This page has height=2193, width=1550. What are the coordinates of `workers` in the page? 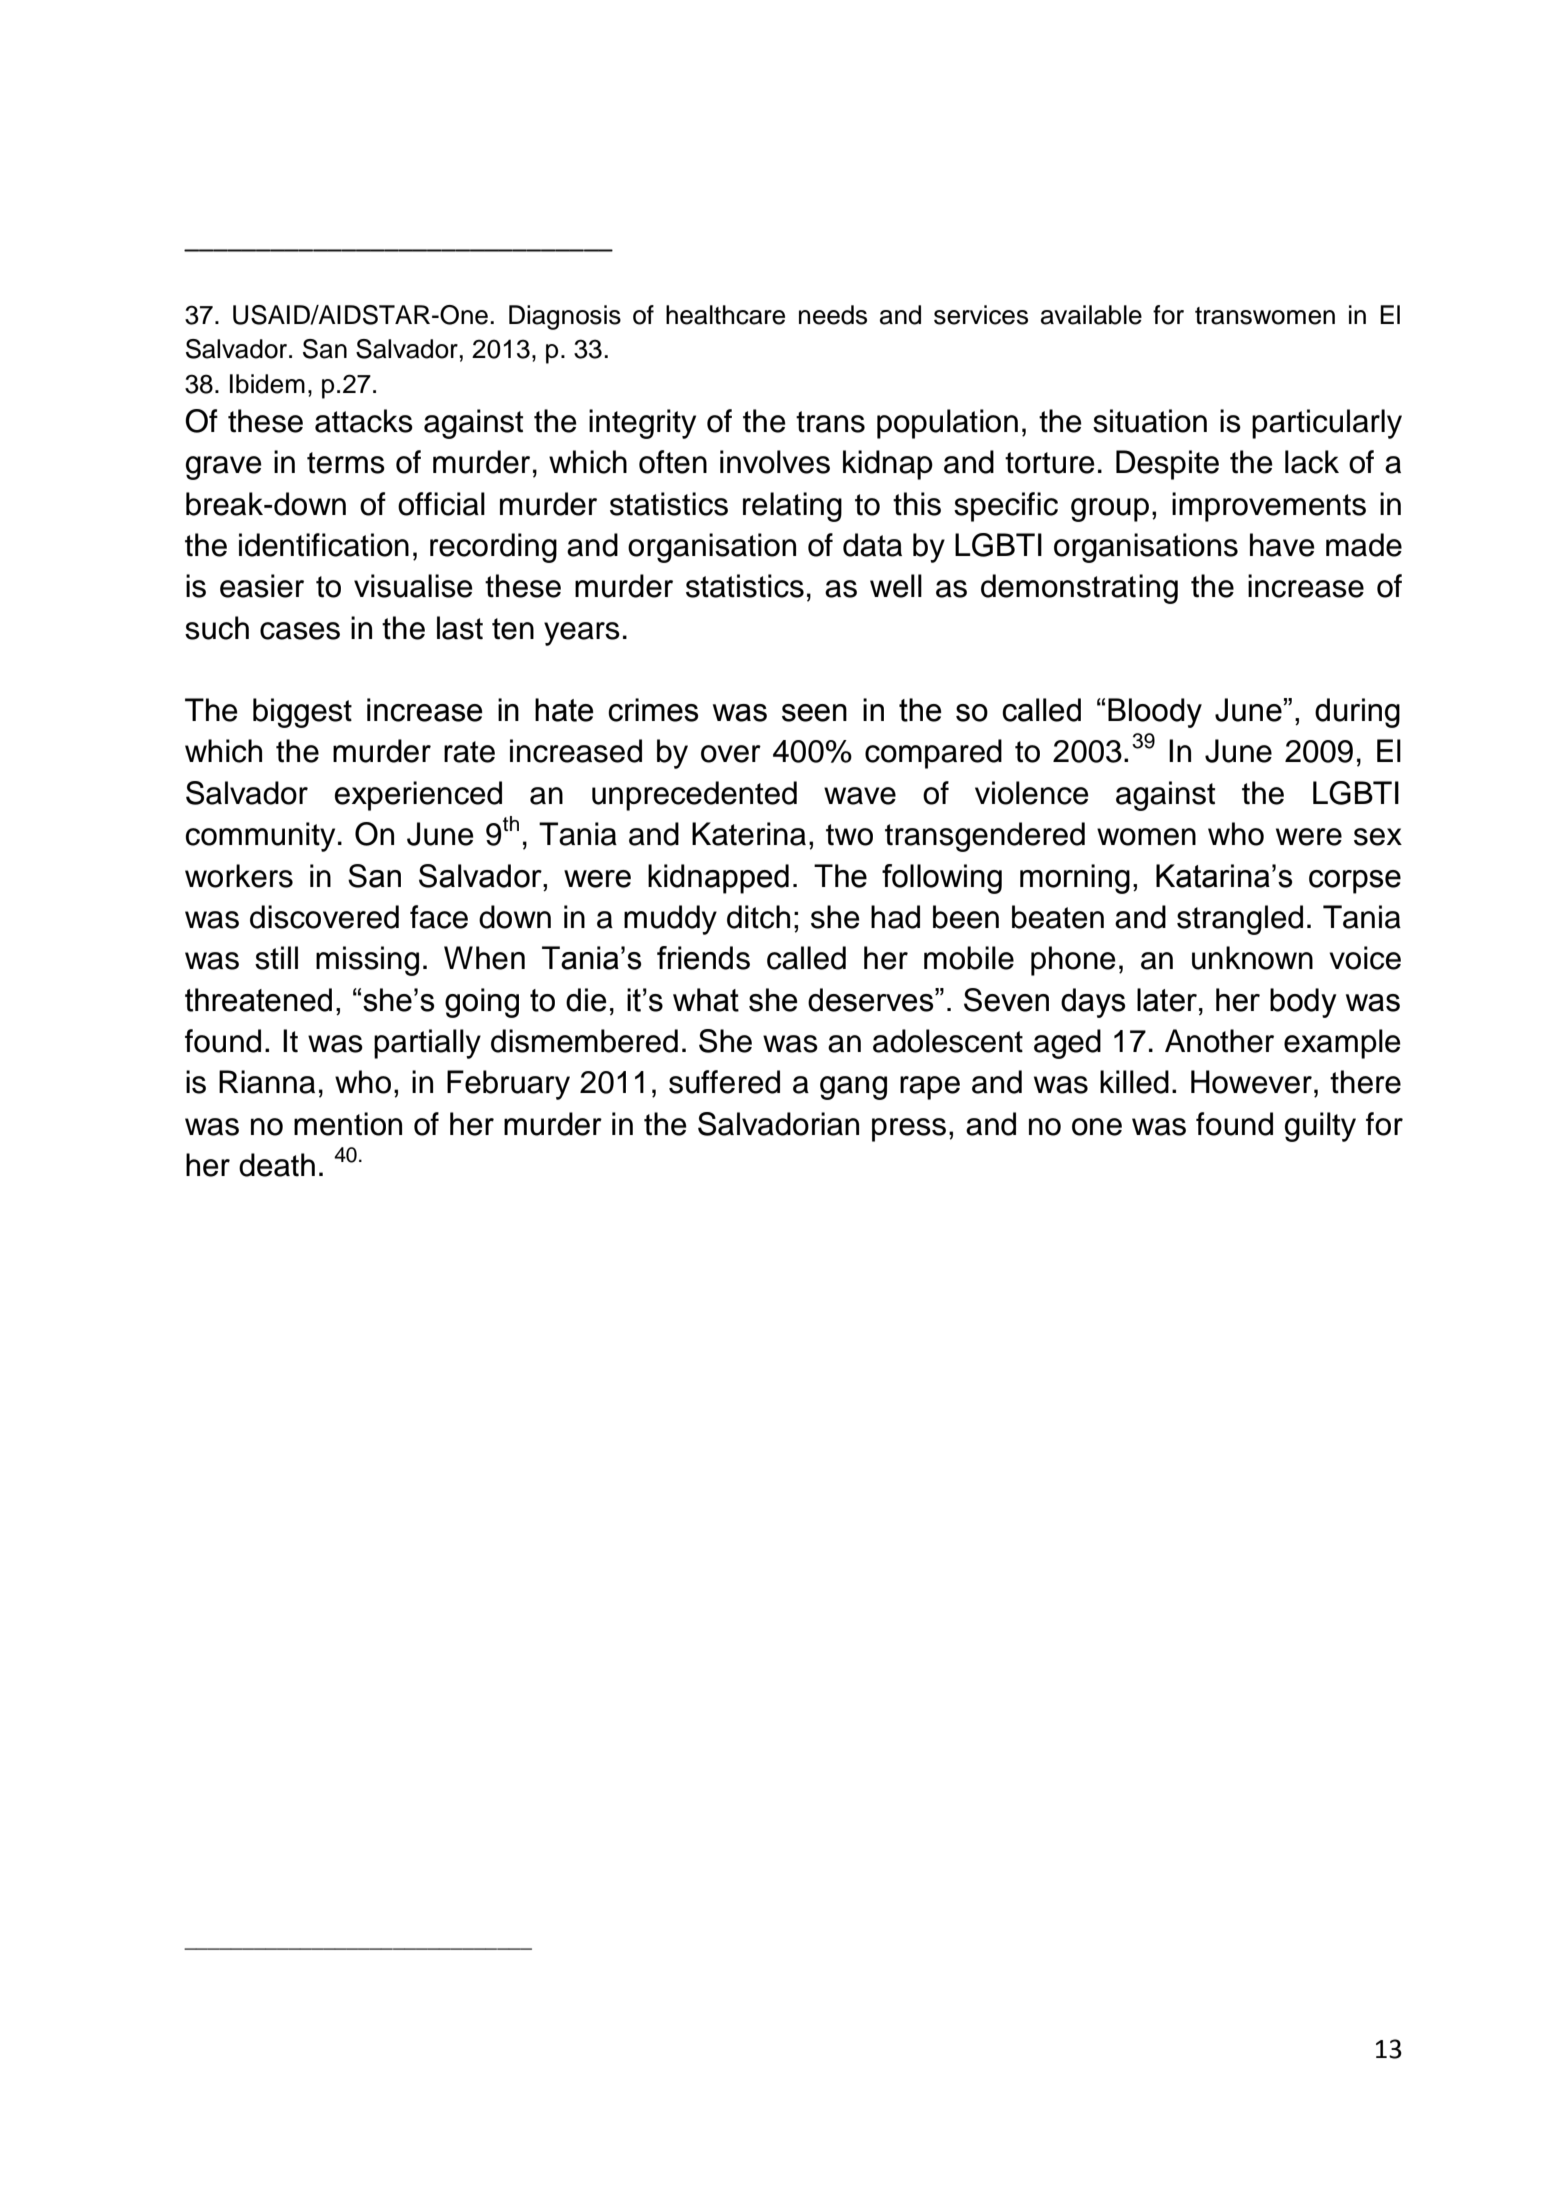 It's located at (239, 876).
